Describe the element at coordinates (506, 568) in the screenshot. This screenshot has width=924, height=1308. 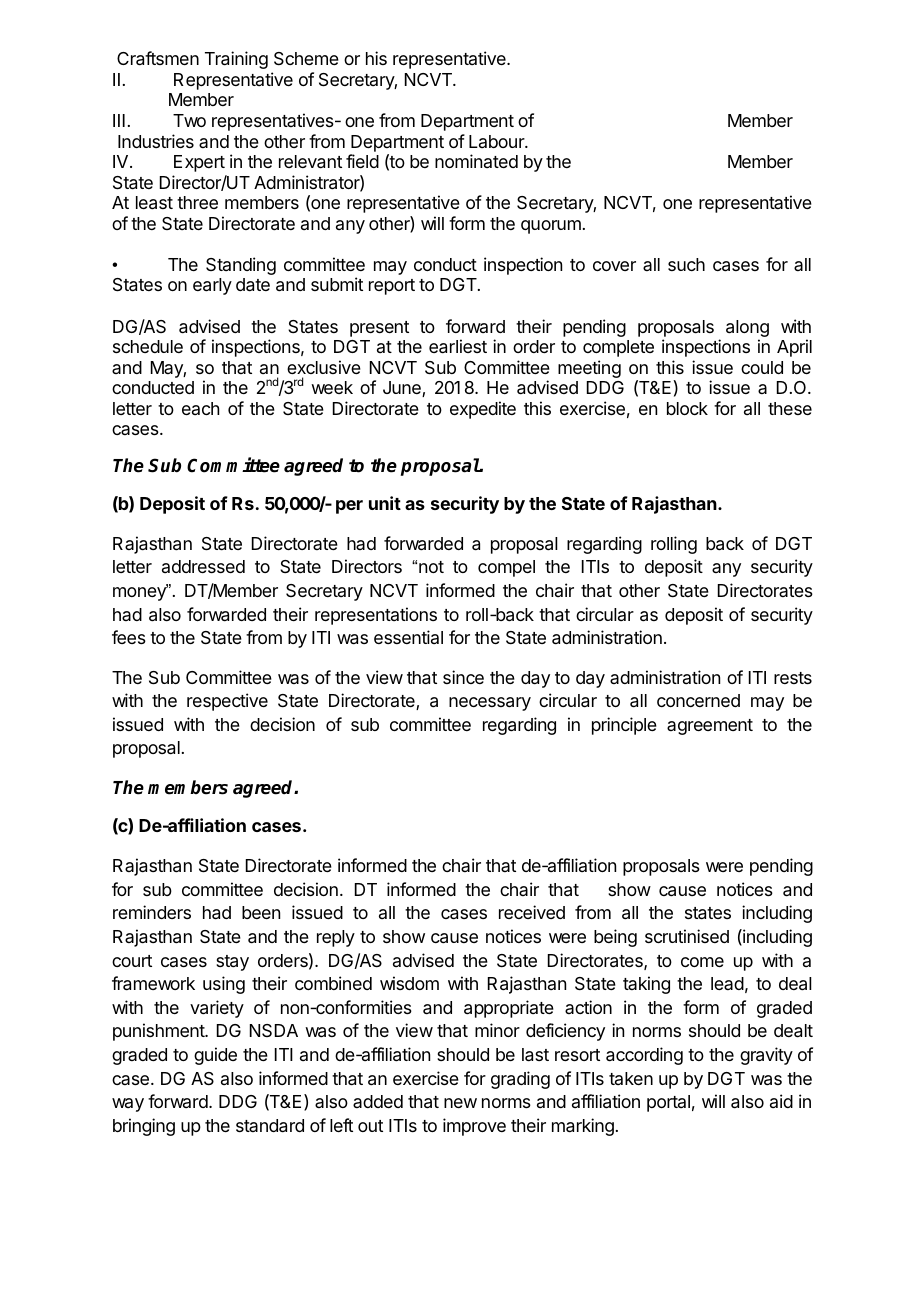
I see `compel` at that location.
